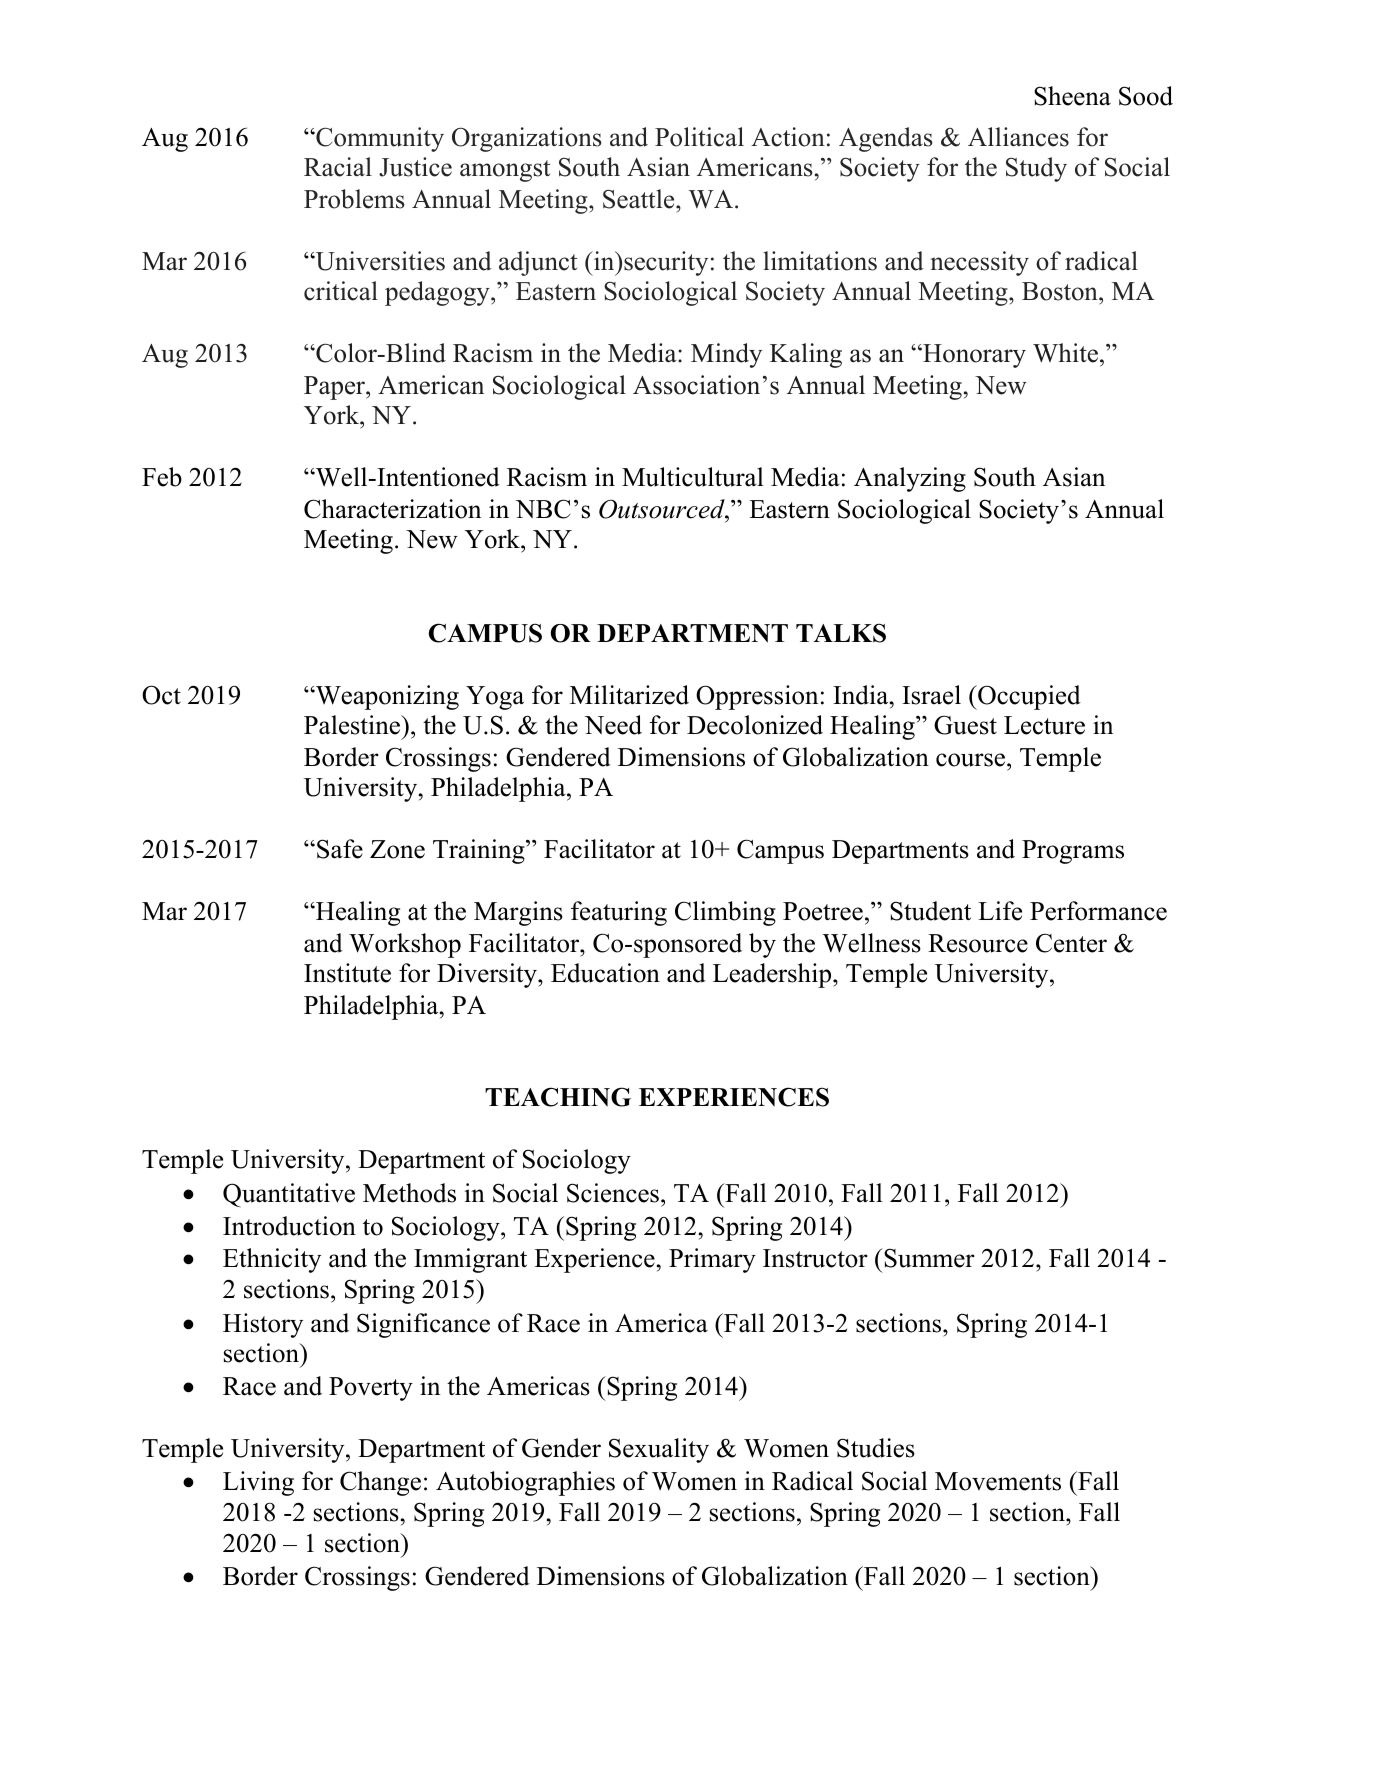 The image size is (1375, 1779). What do you see at coordinates (347, 973) in the screenshot?
I see `Institute` at bounding box center [347, 973].
